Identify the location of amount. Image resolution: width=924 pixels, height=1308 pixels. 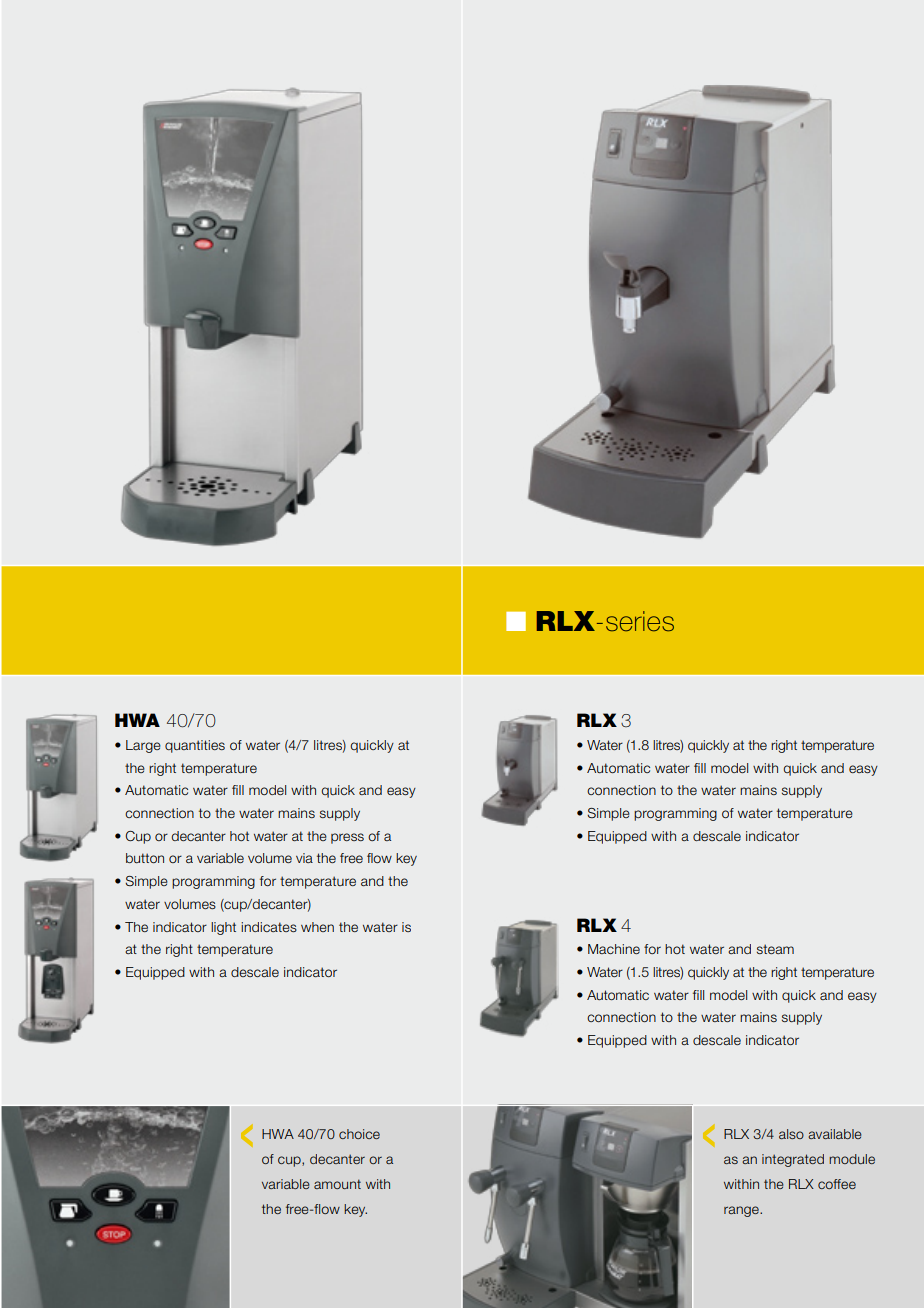
(337, 1184).
